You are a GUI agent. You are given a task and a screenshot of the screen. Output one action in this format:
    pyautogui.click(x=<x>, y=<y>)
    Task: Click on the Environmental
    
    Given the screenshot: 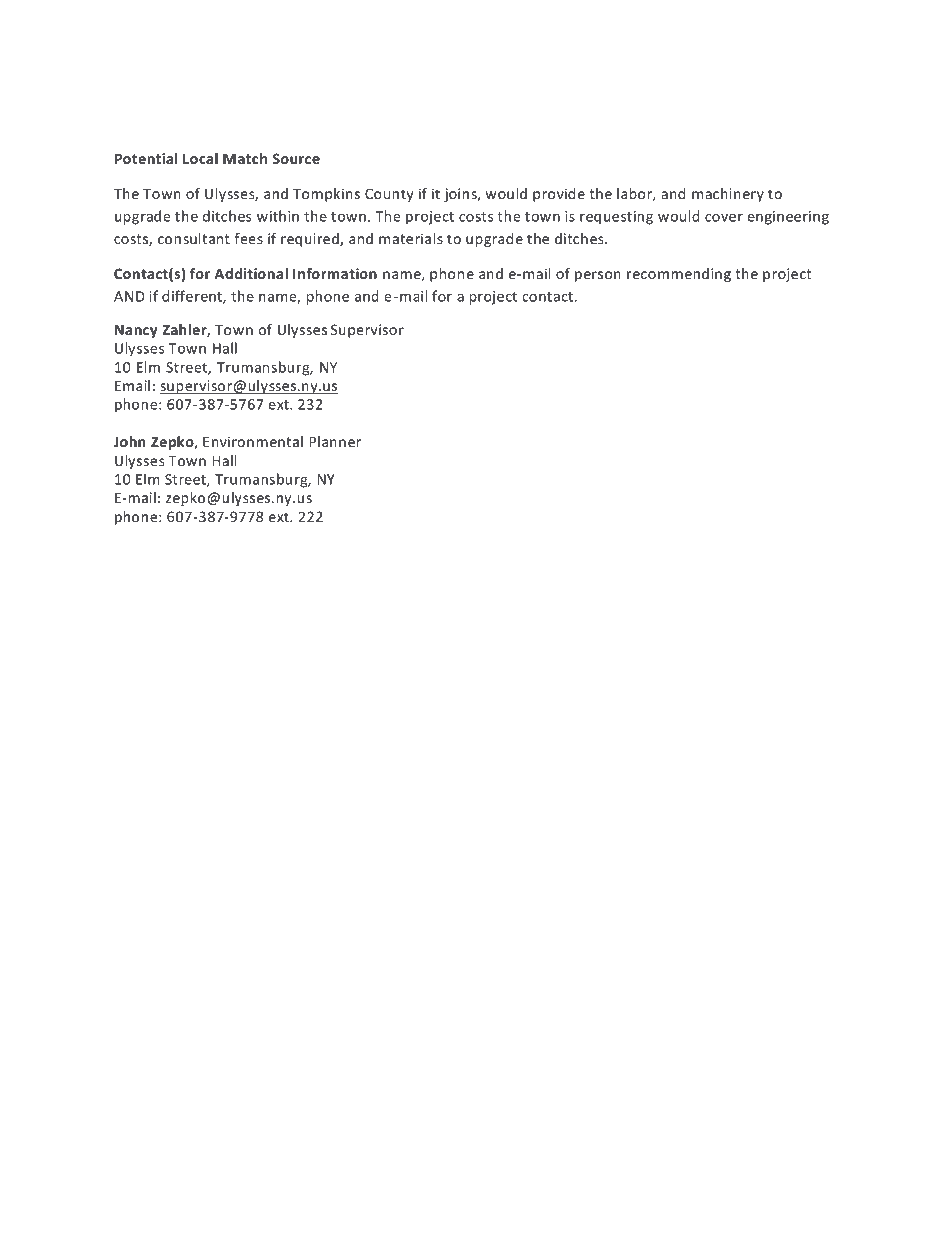 What is the action you would take?
    pyautogui.click(x=253, y=441)
